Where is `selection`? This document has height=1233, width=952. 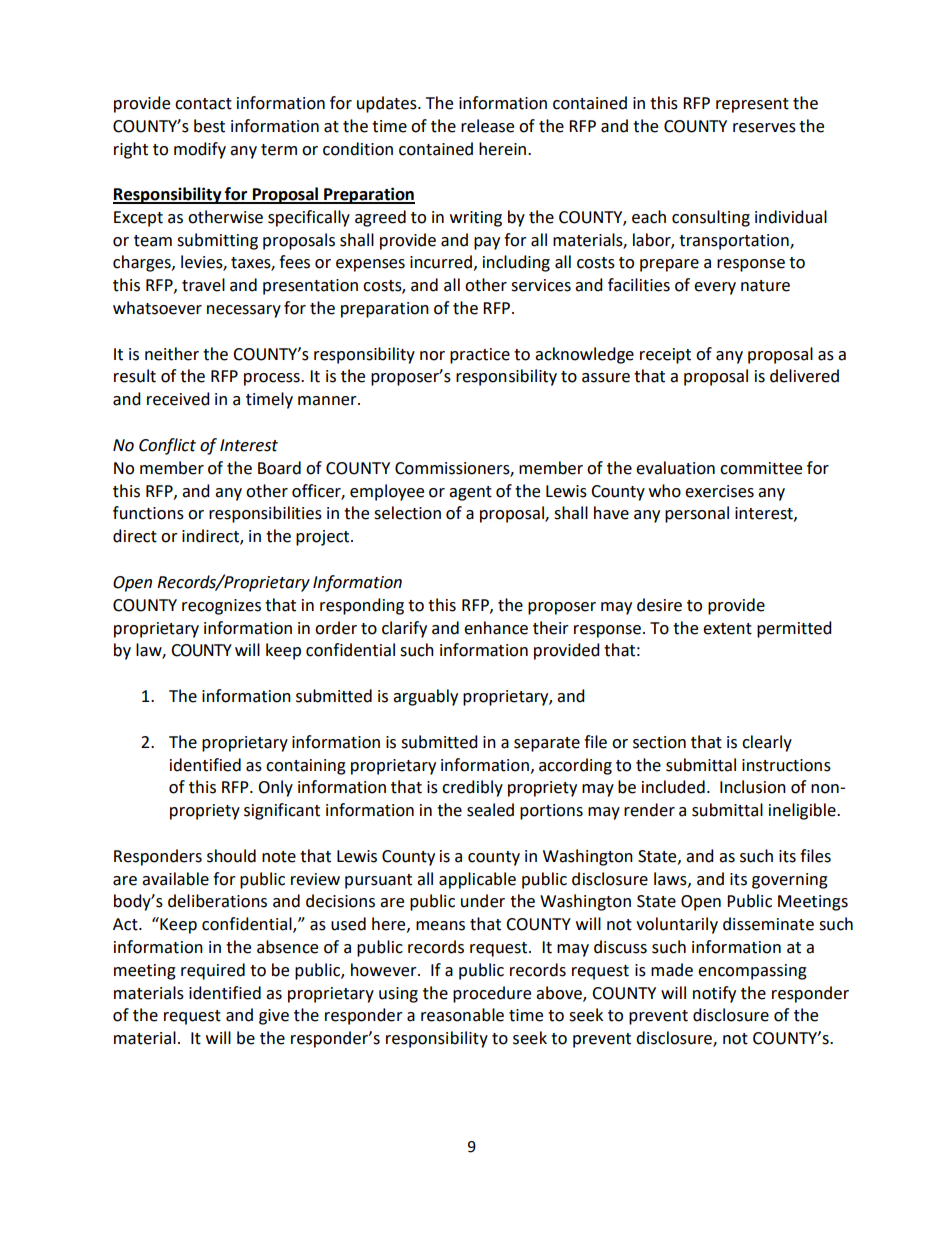 selection is located at coordinates (407, 513).
